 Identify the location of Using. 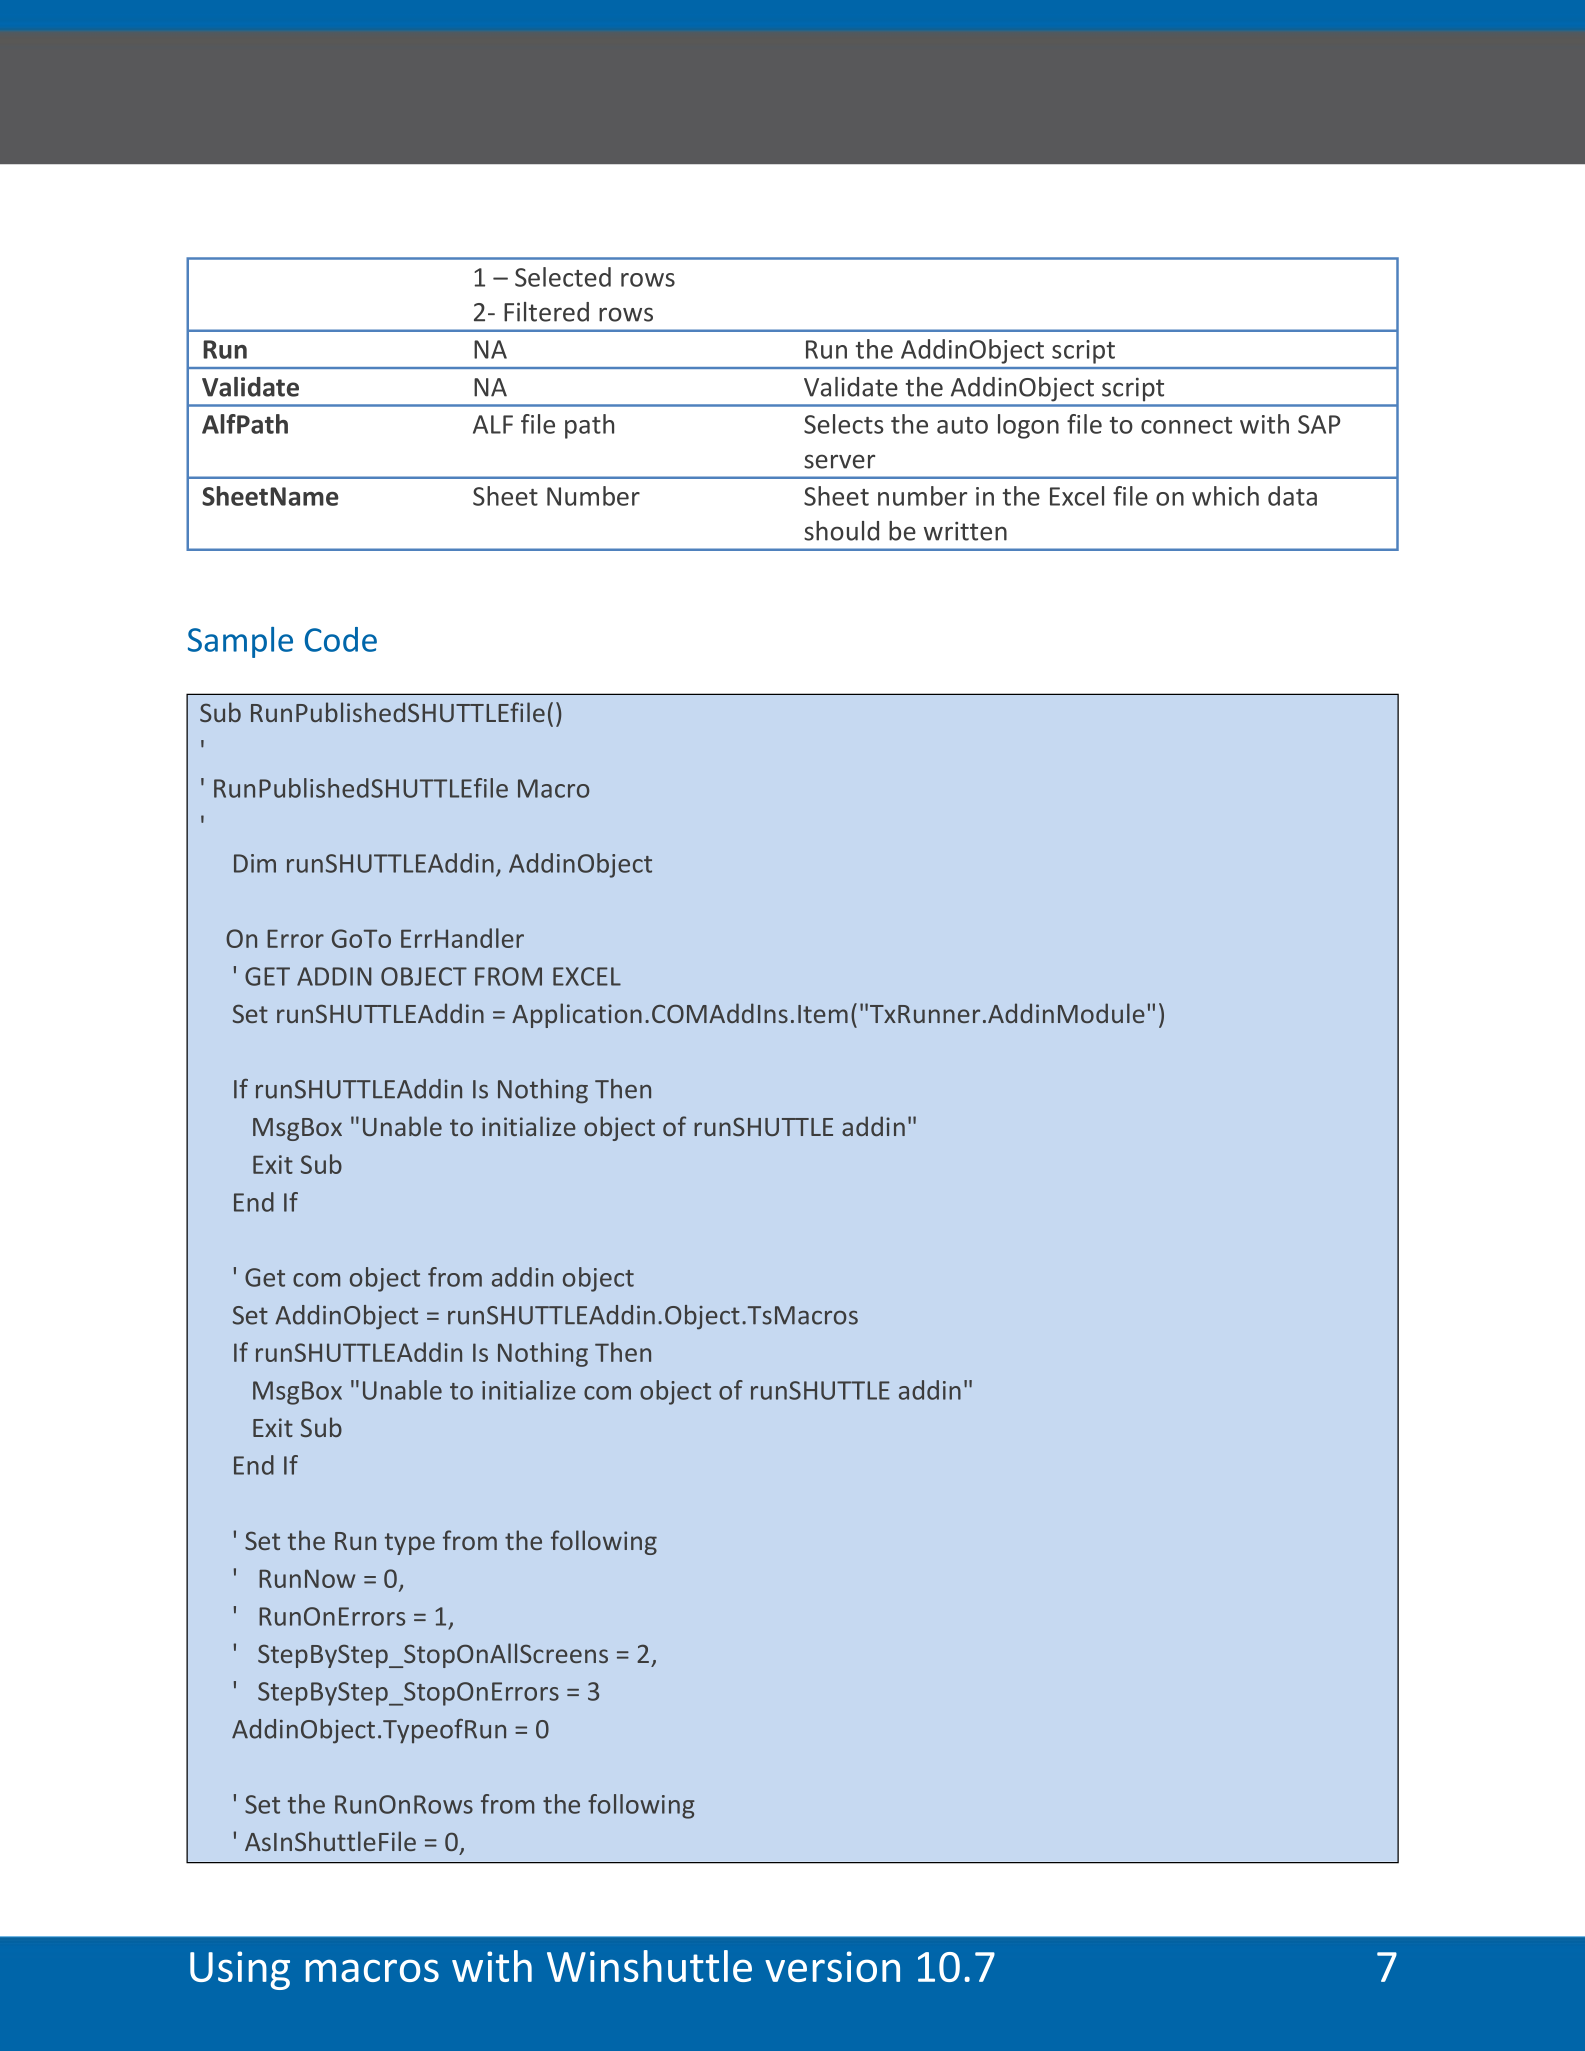
(240, 1970).
